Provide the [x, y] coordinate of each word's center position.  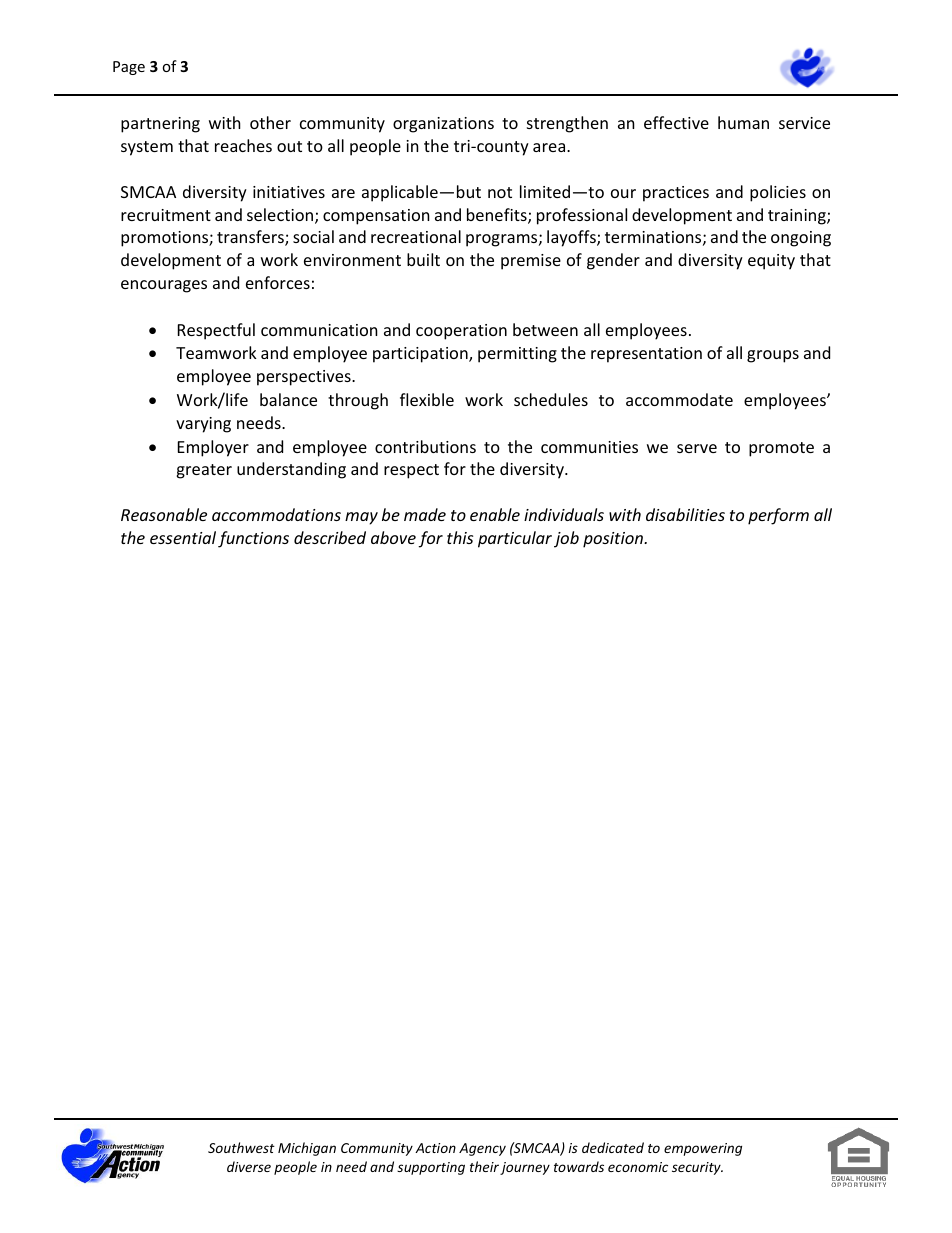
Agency [482, 1149]
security [697, 1168]
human [743, 122]
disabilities [685, 514]
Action [435, 1148]
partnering [160, 125]
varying [203, 425]
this [460, 537]
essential [183, 537]
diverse [249, 1166]
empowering [703, 1149]
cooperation [461, 332]
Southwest [241, 1147]
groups [773, 356]
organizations [443, 125]
